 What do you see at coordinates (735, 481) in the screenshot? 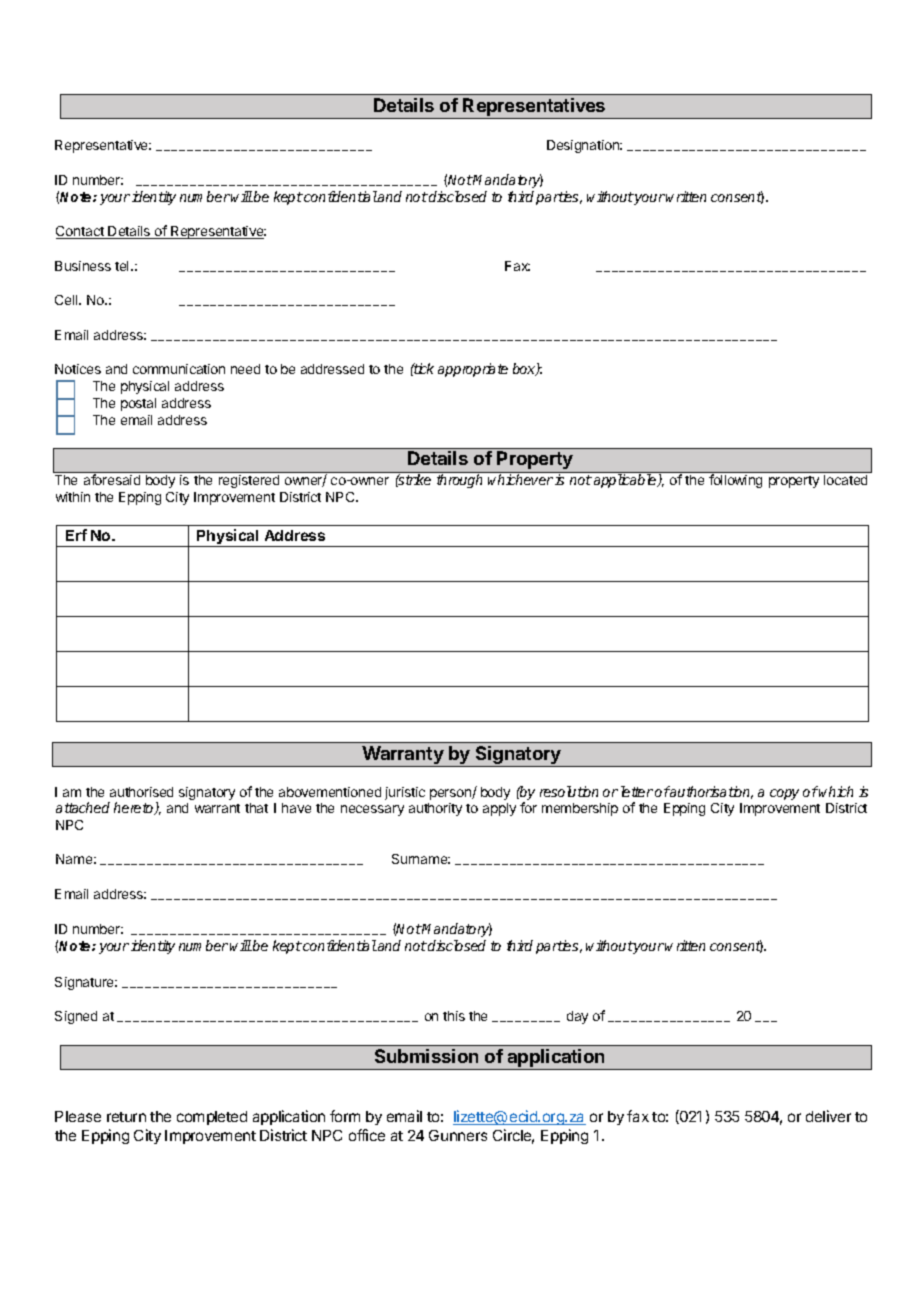
I see `following` at bounding box center [735, 481].
